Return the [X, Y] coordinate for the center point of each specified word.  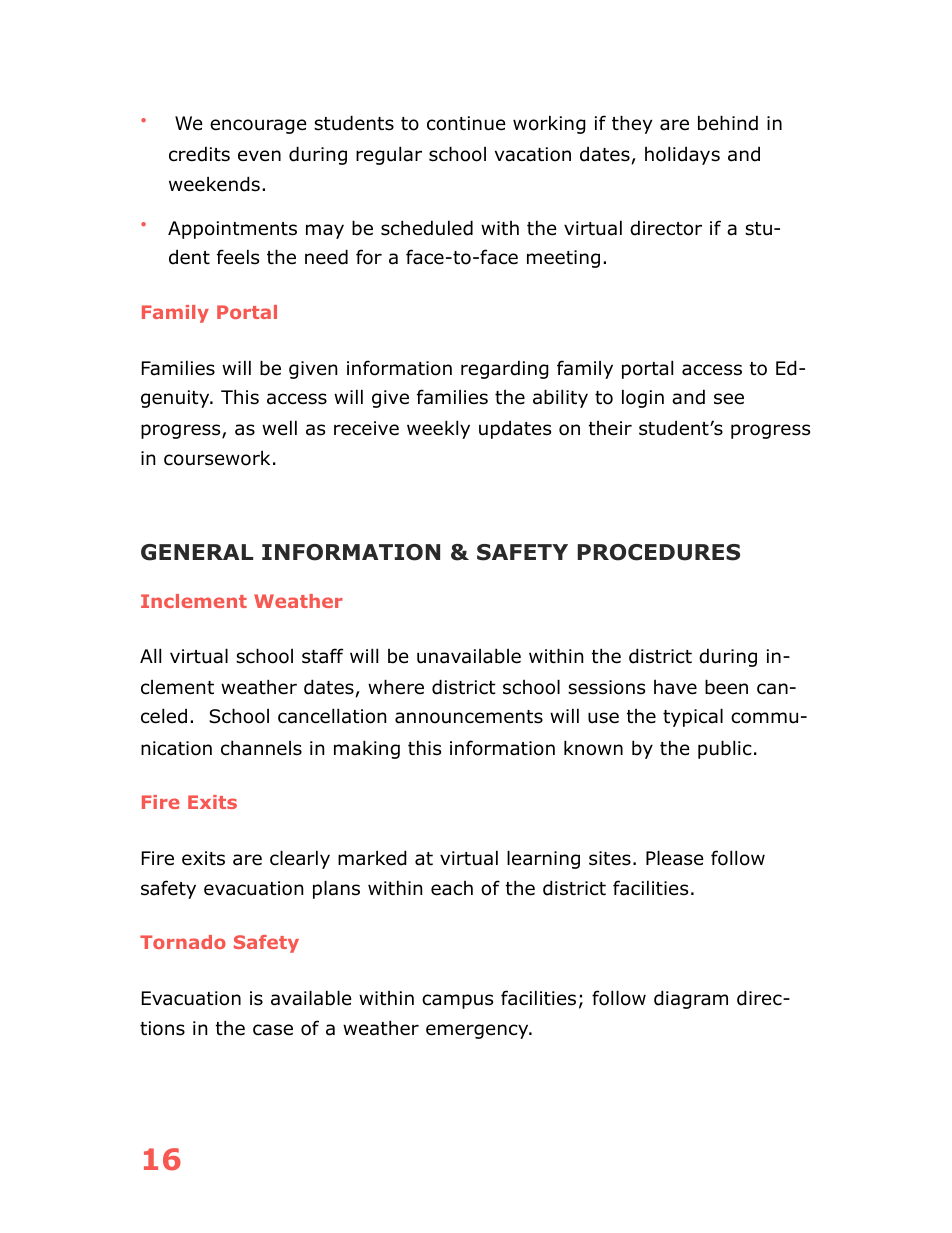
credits [199, 154]
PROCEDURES [659, 552]
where [396, 687]
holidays [682, 155]
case [273, 1030]
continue [466, 123]
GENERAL [197, 552]
